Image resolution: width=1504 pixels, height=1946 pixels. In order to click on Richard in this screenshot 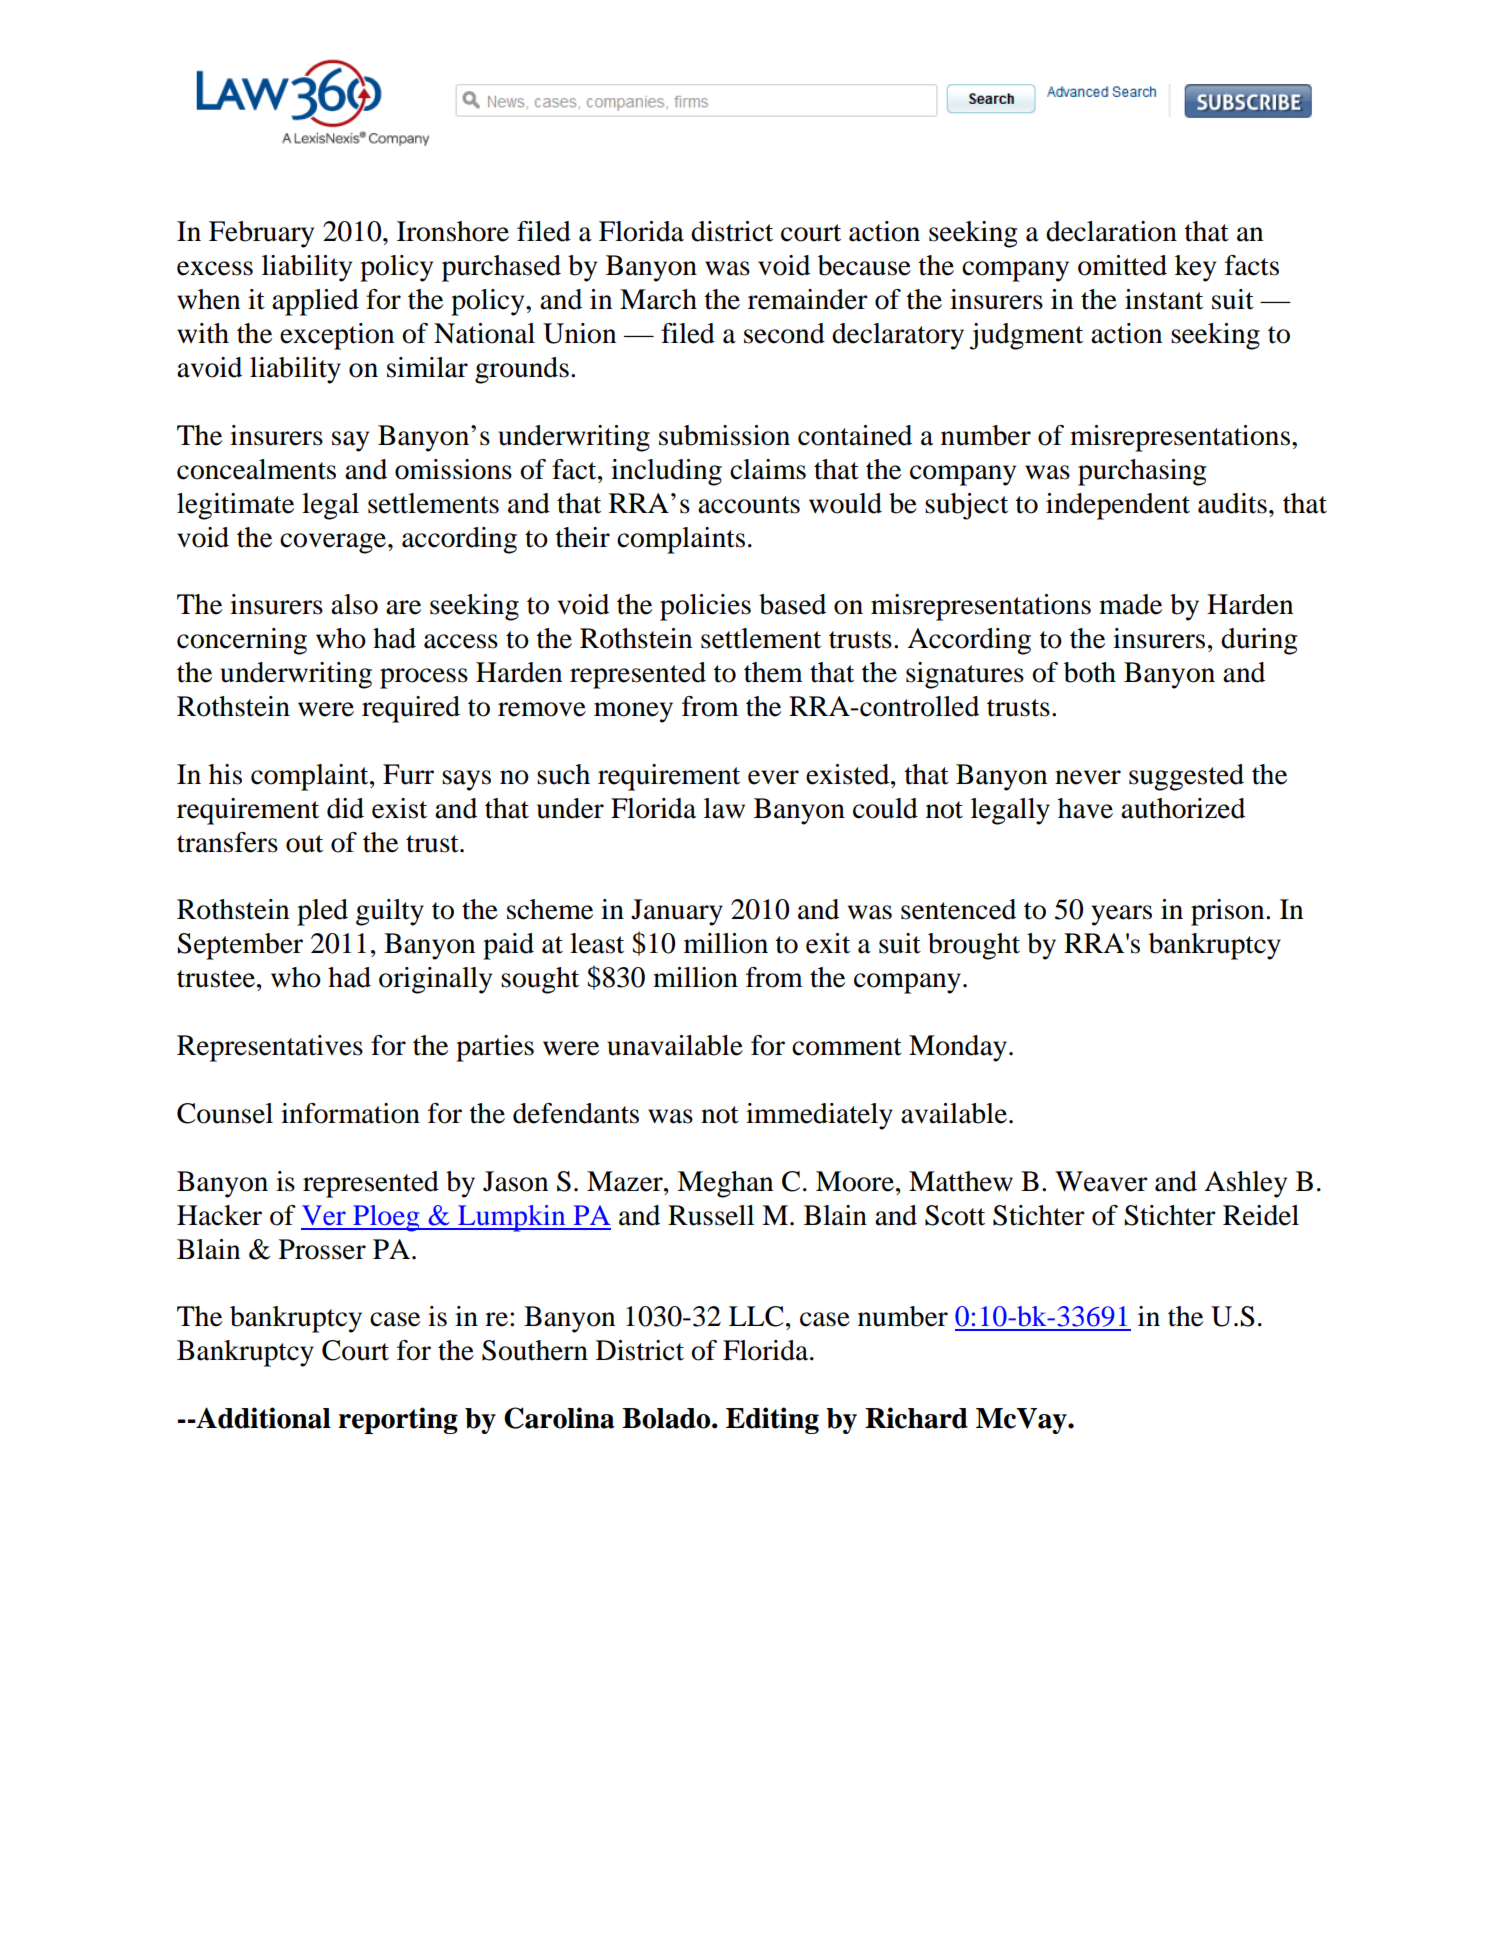, I will do `click(916, 1418)`.
